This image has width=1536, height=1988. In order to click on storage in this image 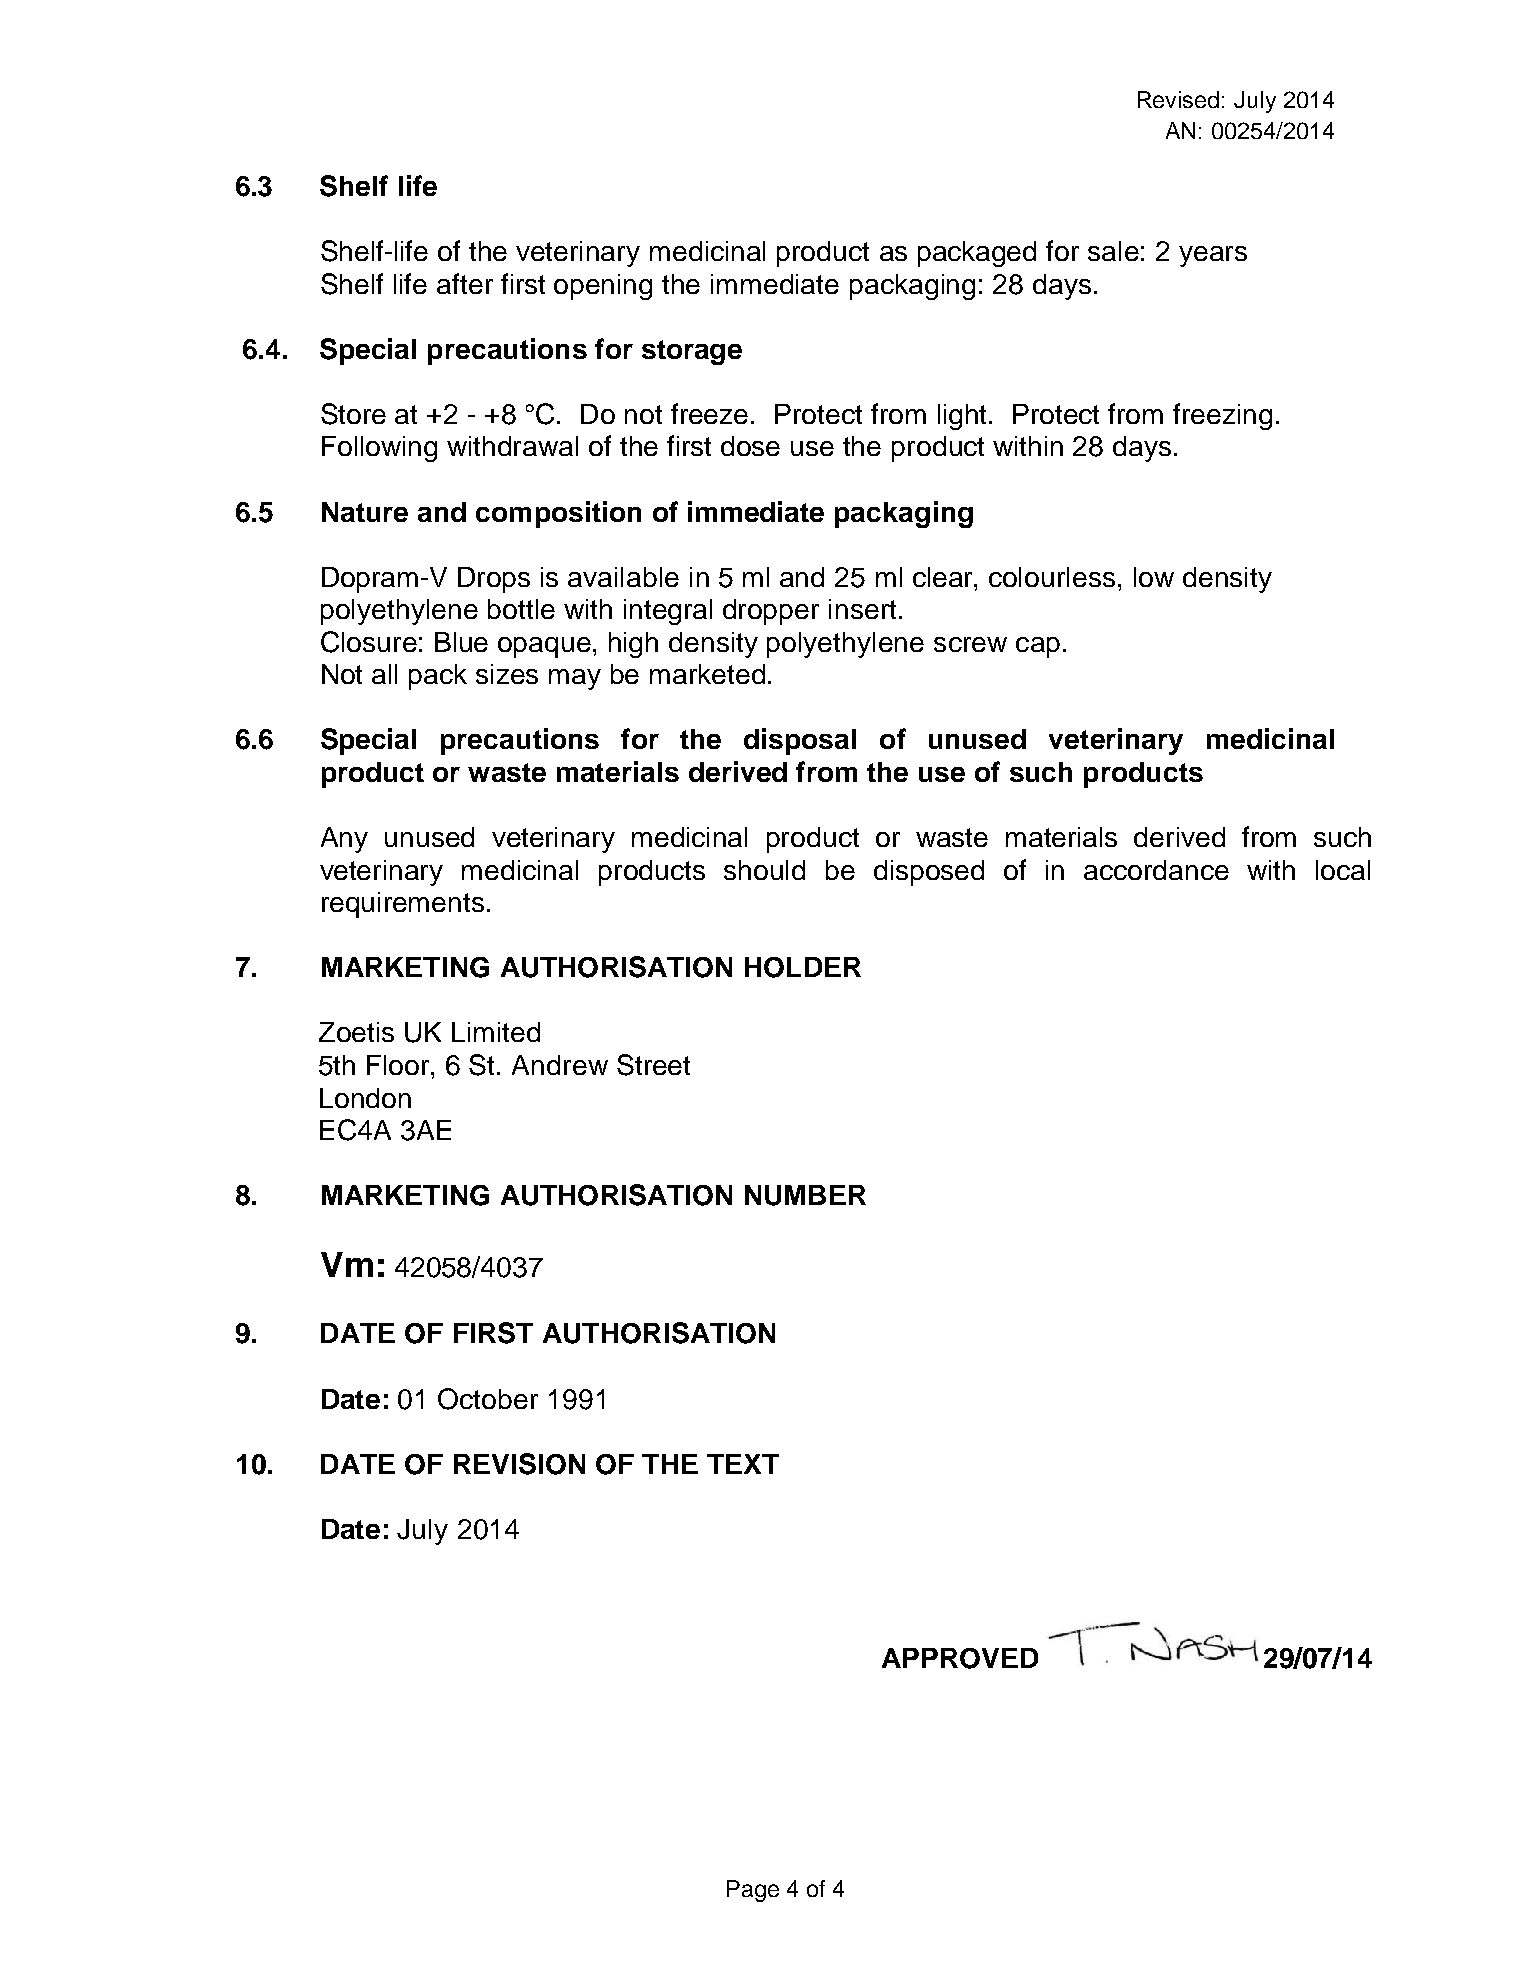, I will do `click(692, 352)`.
